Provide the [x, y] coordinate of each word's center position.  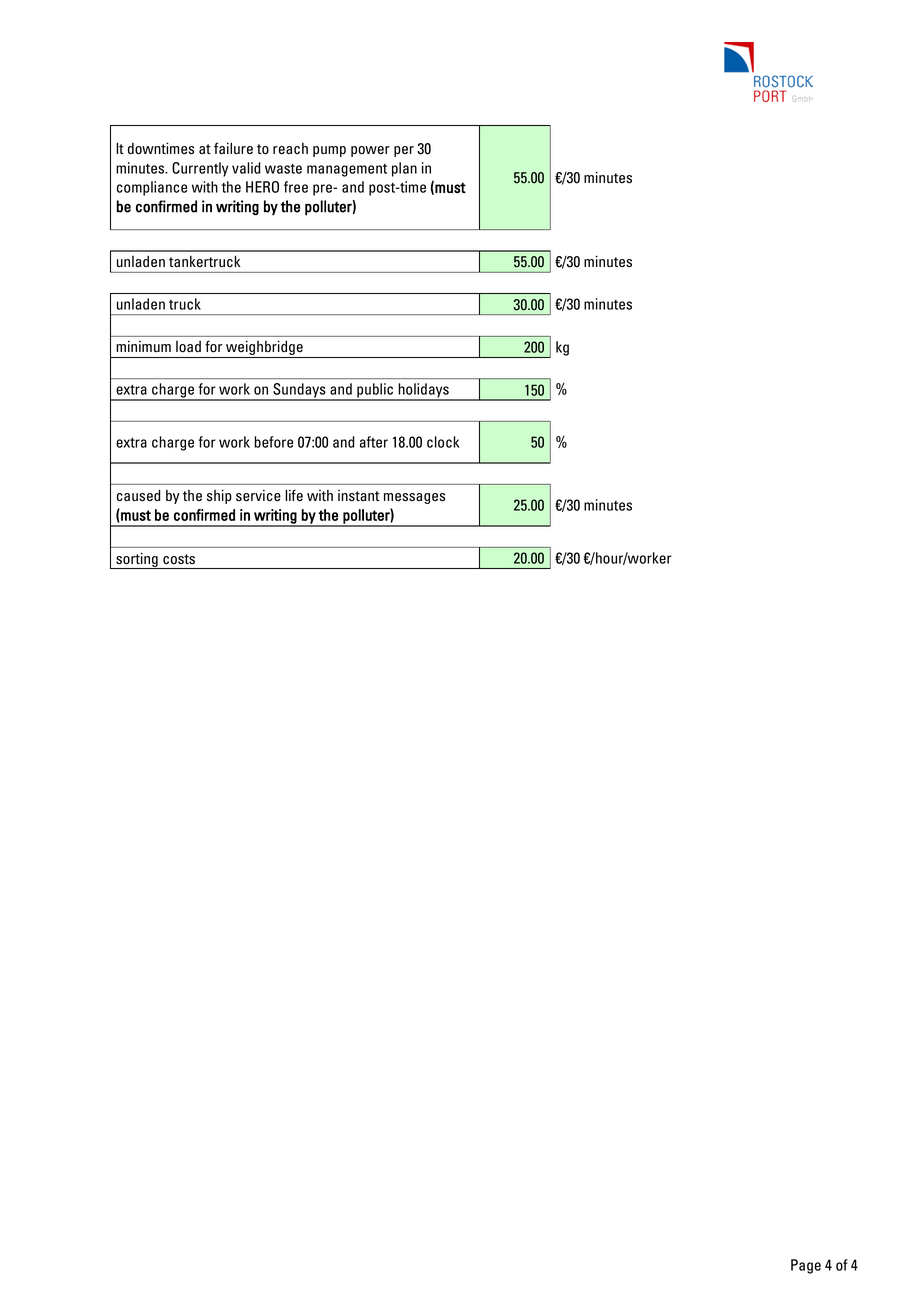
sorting [137, 560]
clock [443, 442]
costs [179, 559]
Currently [200, 169]
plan [404, 169]
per [404, 151]
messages [414, 498]
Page [806, 1266]
